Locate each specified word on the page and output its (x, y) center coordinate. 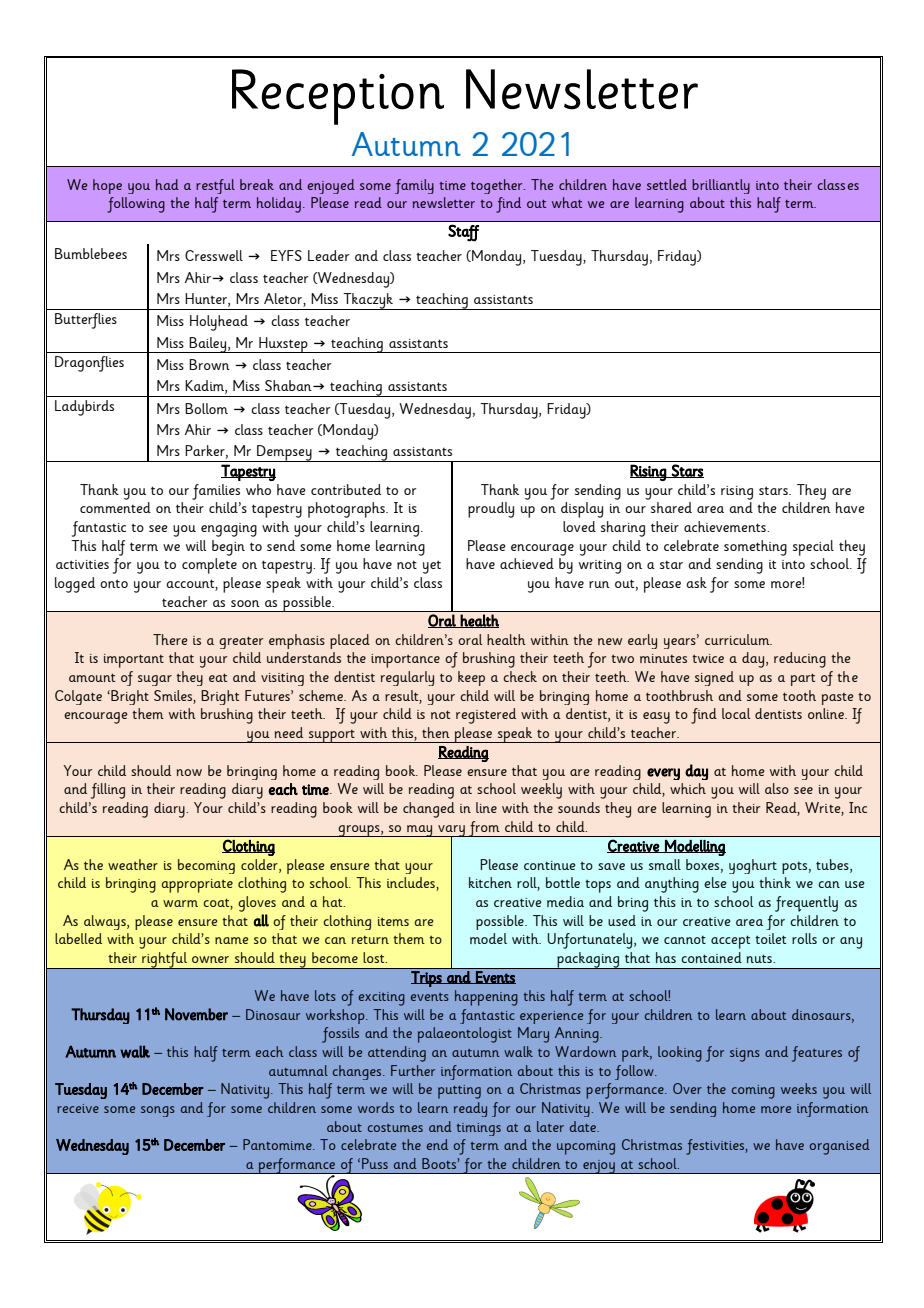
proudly (491, 510)
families (216, 492)
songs (158, 1111)
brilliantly (721, 186)
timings (479, 1129)
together (498, 186)
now (189, 772)
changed (429, 810)
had (167, 184)
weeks (799, 1088)
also (777, 788)
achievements (726, 526)
